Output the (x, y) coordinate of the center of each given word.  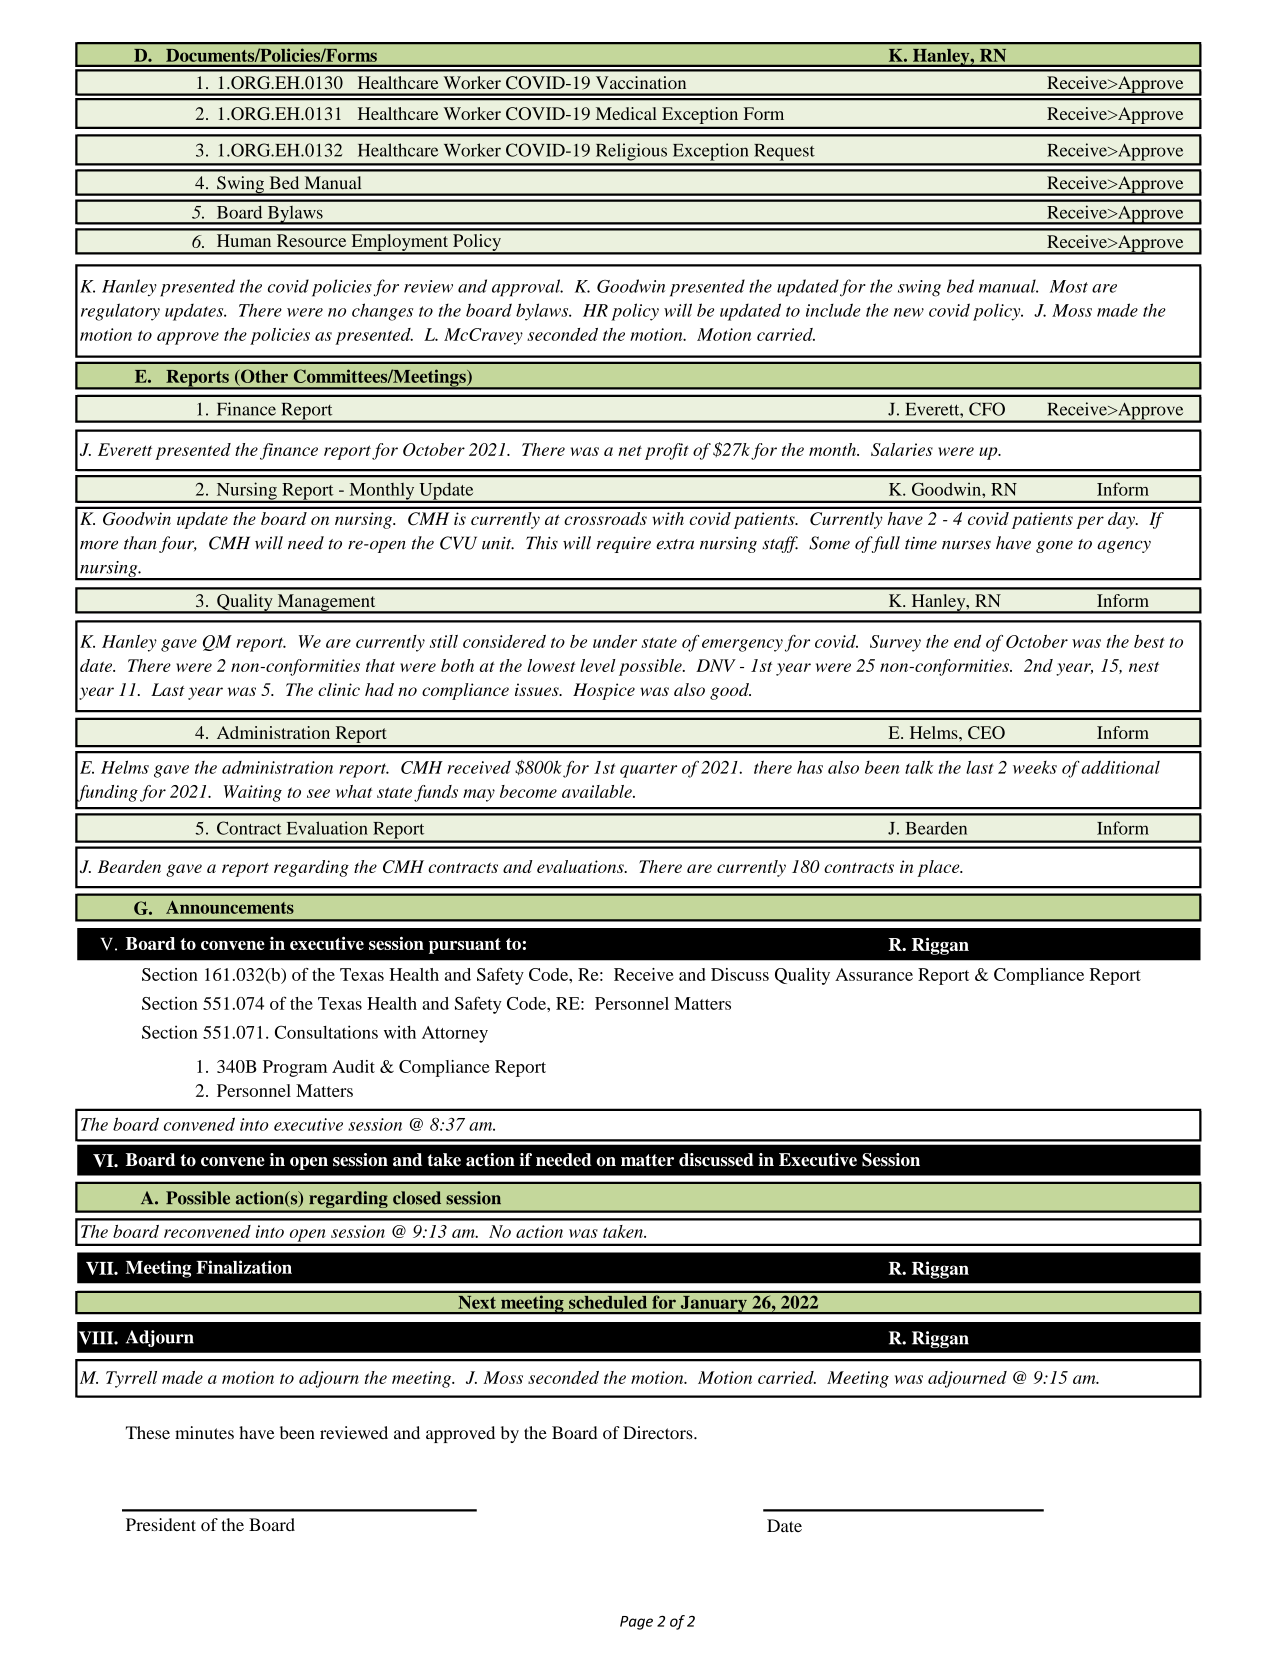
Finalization (244, 1267)
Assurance (874, 974)
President (161, 1524)
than (140, 543)
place (939, 868)
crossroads (605, 518)
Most (1069, 286)
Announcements (230, 907)
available (598, 791)
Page (636, 1623)
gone (1054, 546)
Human (244, 240)
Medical (626, 113)
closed (417, 1198)
